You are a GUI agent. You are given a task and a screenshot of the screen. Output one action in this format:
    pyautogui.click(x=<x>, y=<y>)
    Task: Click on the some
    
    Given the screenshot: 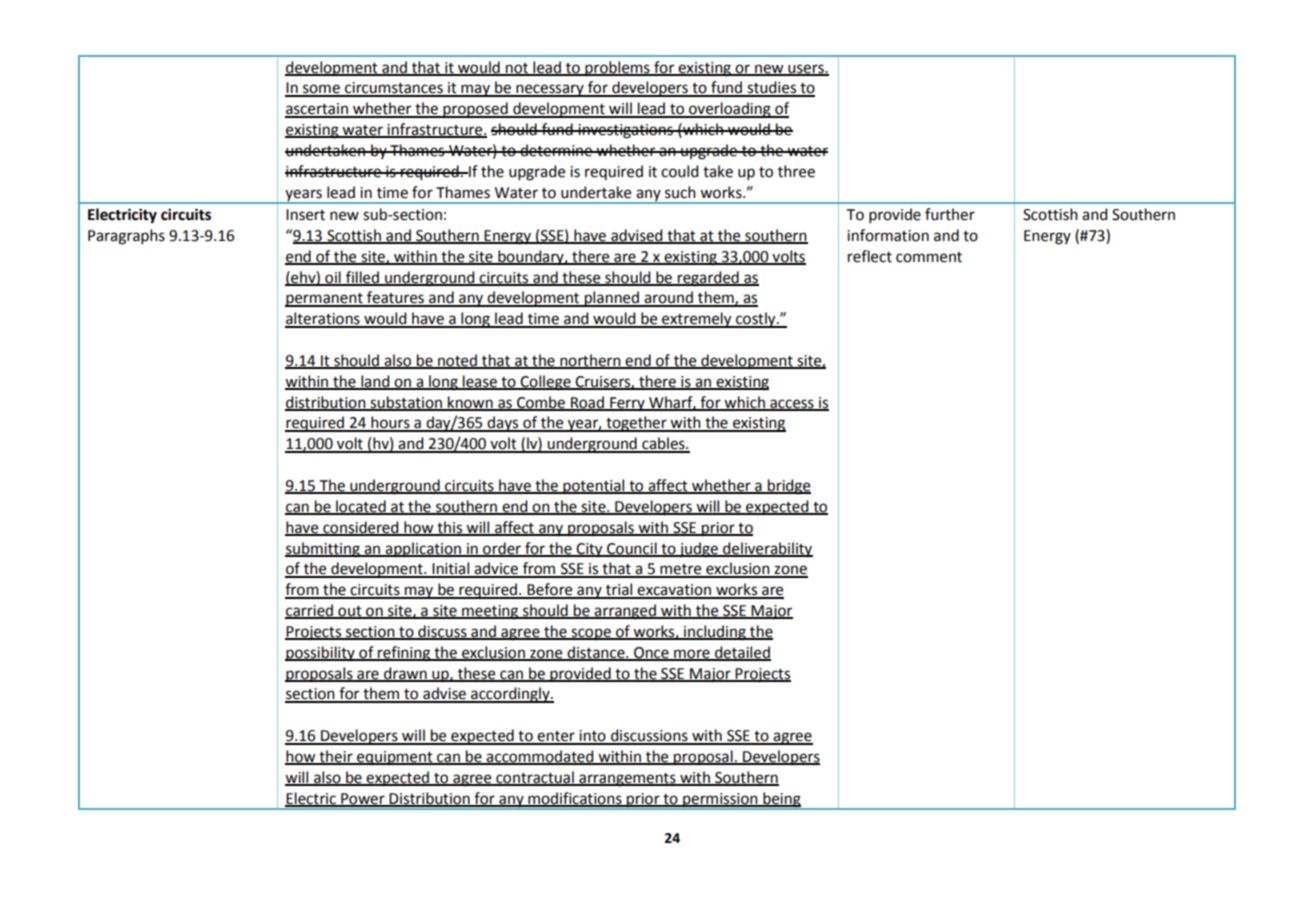 What is the action you would take?
    pyautogui.click(x=321, y=90)
